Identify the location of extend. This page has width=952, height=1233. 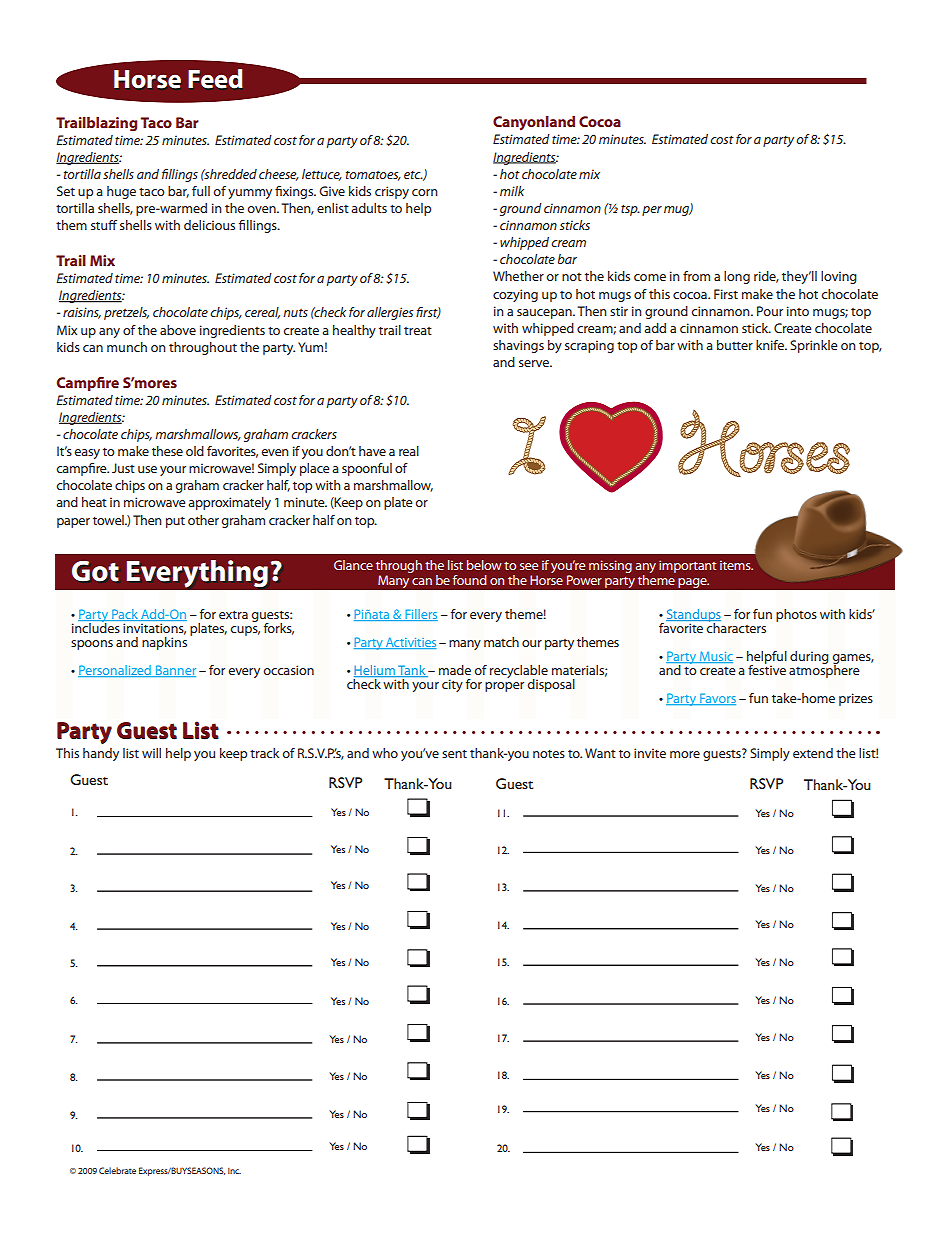
(813, 753).
